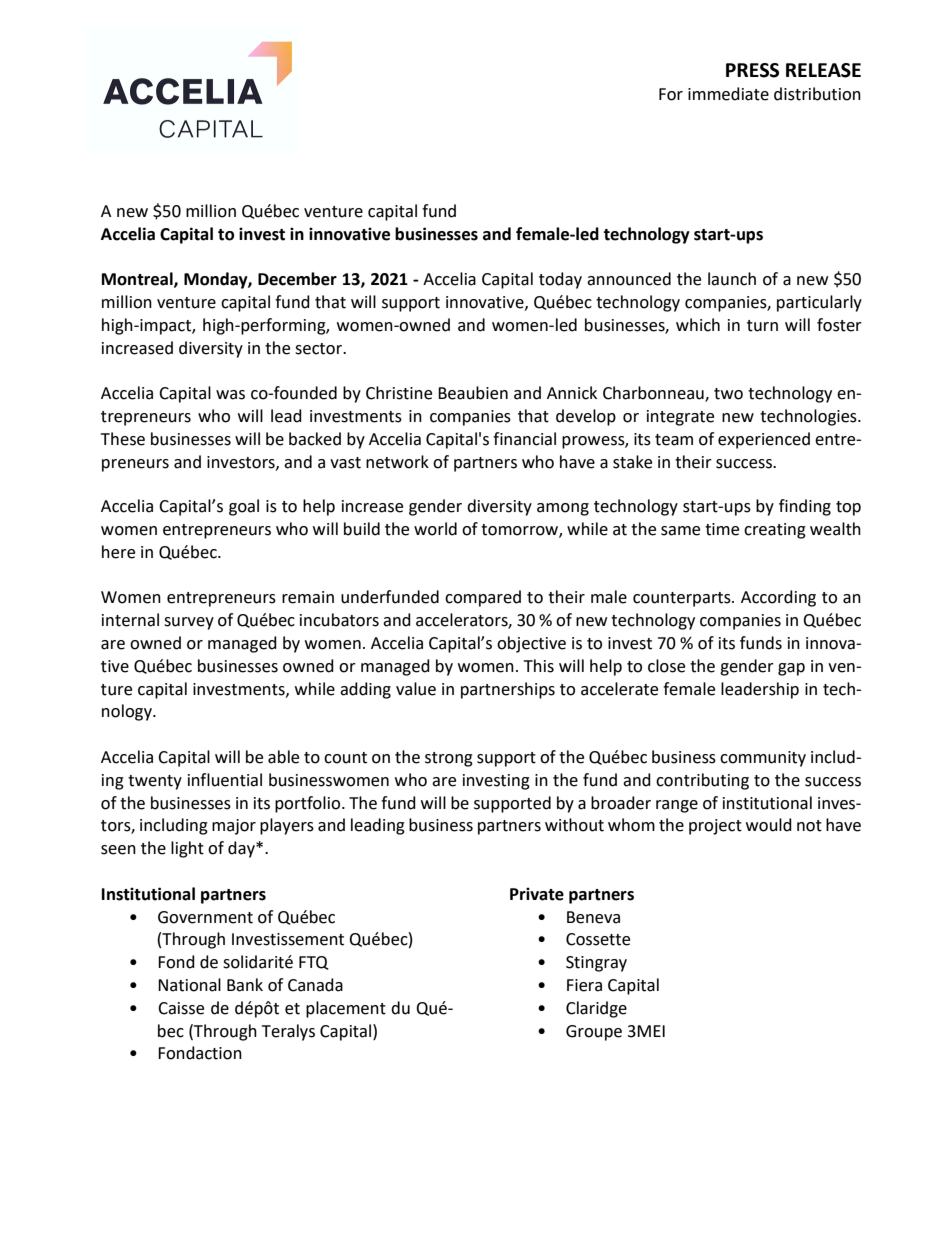 This screenshot has width=952, height=1233. I want to click on Groupe, so click(594, 1033).
